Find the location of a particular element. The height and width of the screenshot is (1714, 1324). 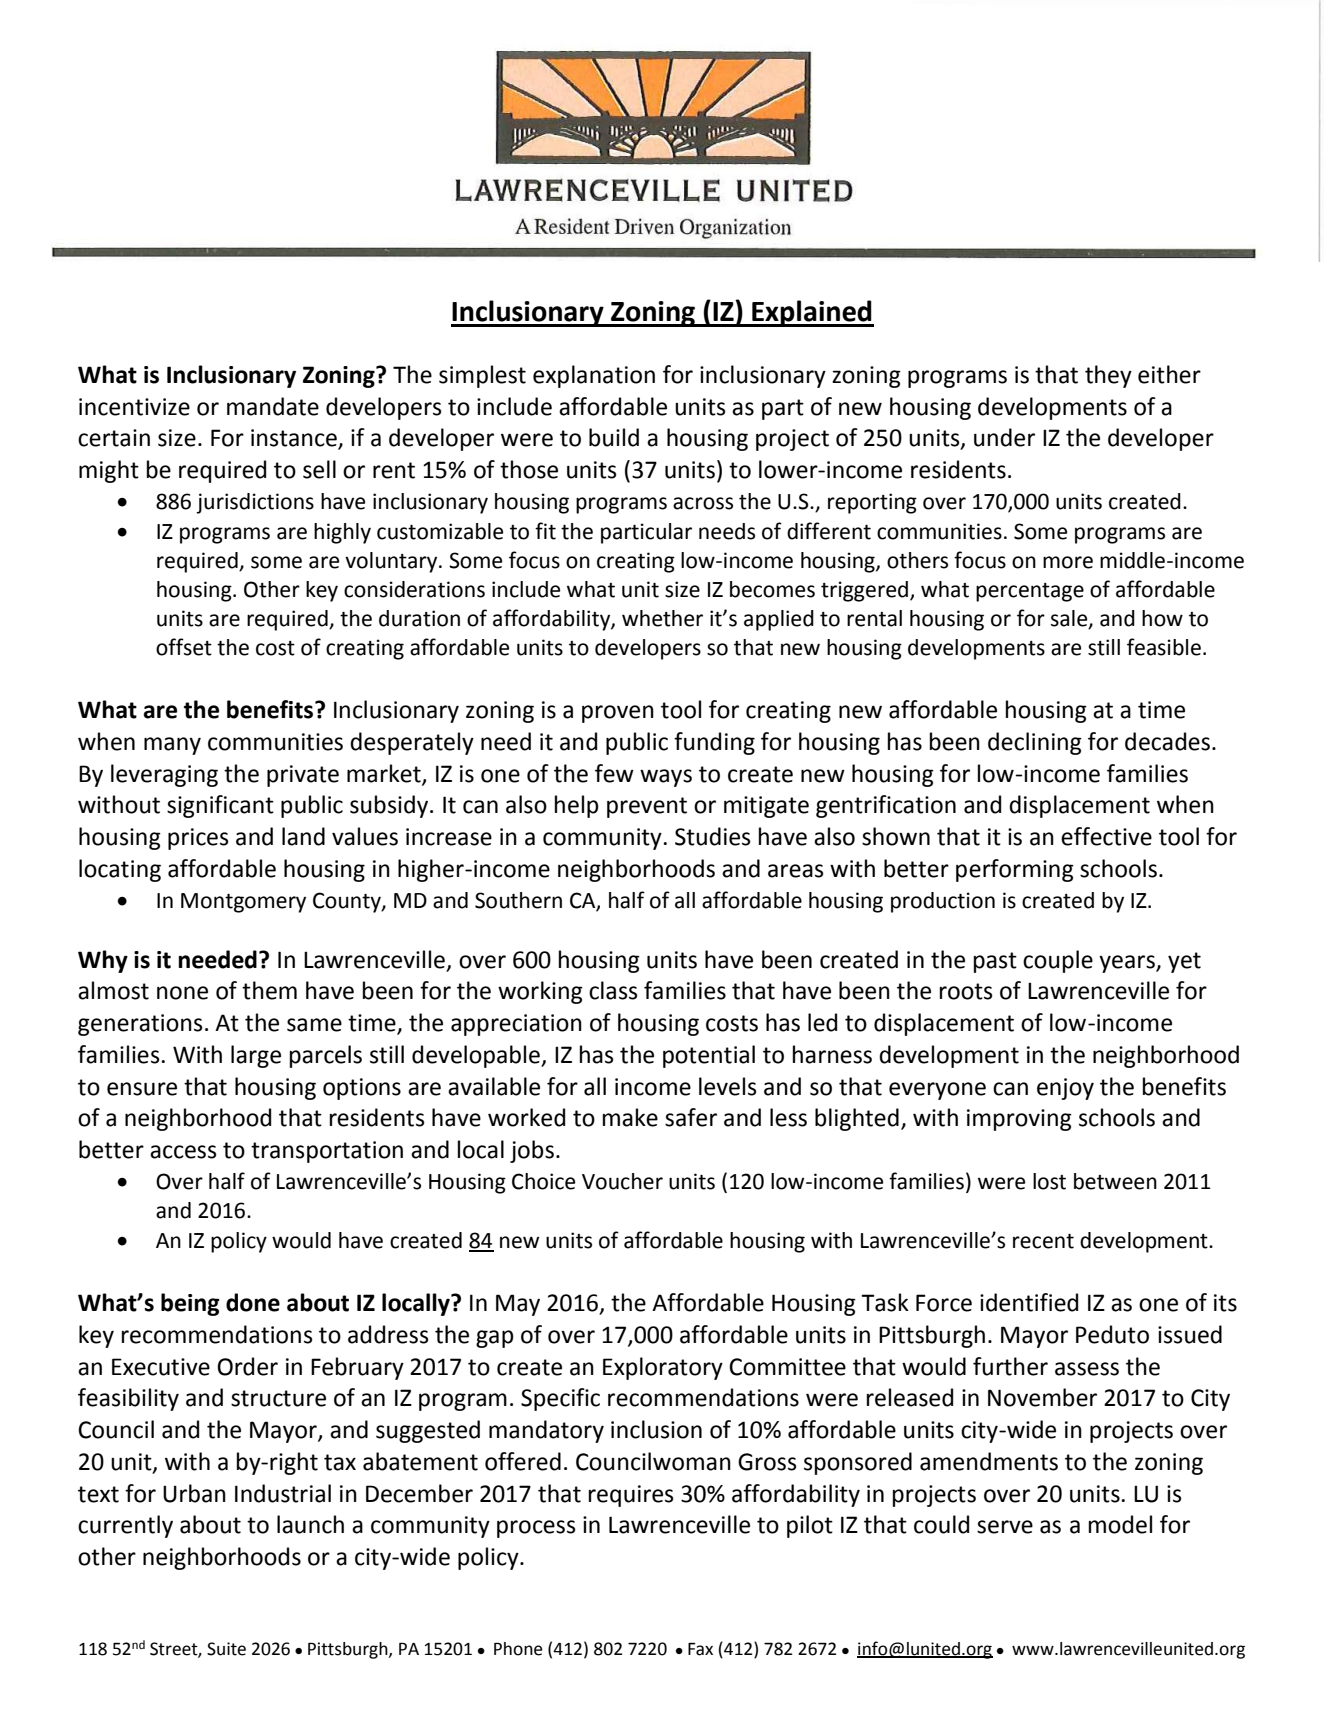

serve is located at coordinates (1005, 1527).
